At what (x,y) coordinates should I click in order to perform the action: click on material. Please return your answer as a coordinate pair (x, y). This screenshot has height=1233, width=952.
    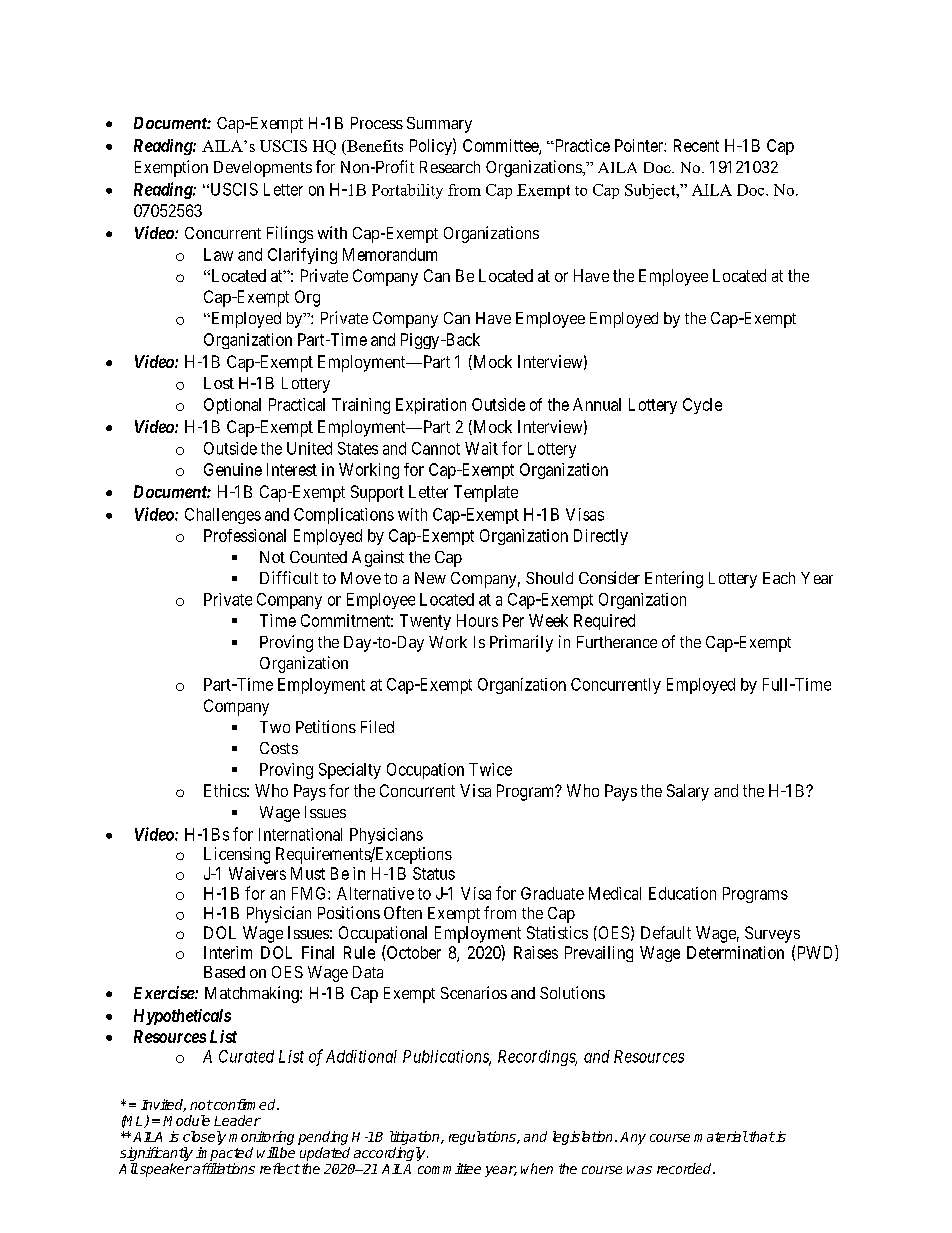
    Looking at the image, I should click on (721, 1136).
